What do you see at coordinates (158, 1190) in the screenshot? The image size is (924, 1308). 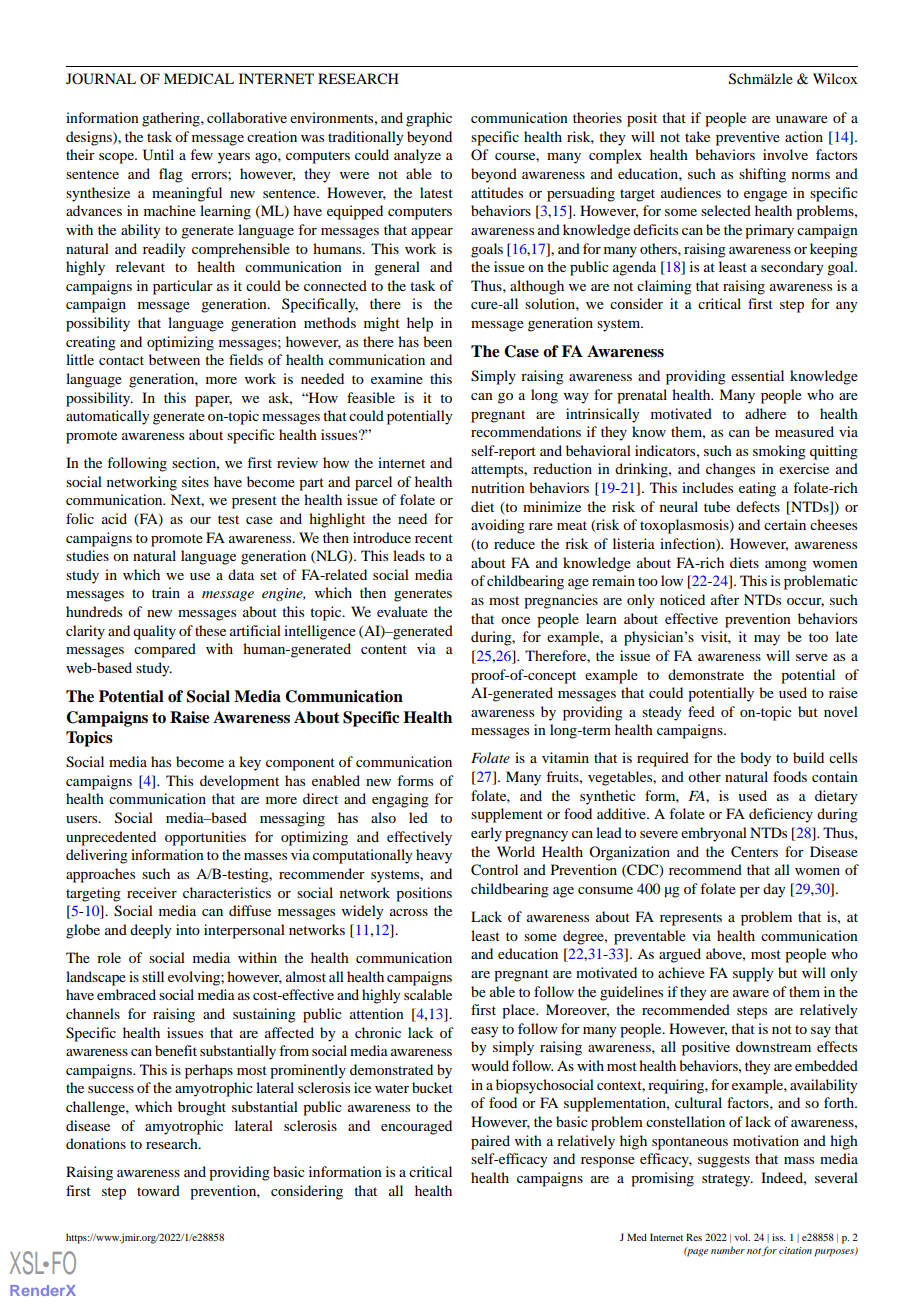 I see `toward` at bounding box center [158, 1190].
